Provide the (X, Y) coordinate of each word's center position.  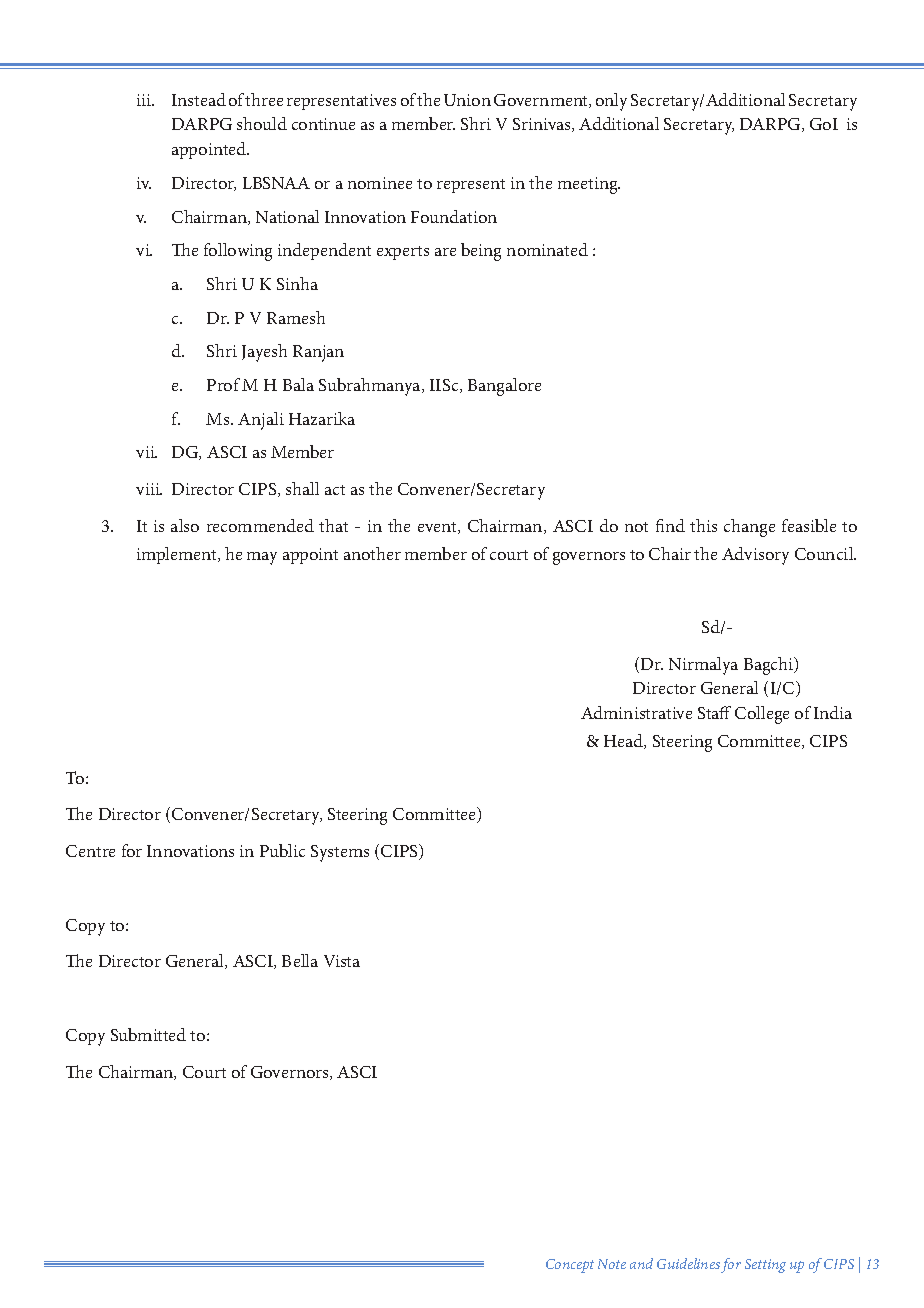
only (611, 102)
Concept (570, 1266)
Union (467, 100)
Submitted (148, 1034)
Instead (199, 99)
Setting (765, 1266)
